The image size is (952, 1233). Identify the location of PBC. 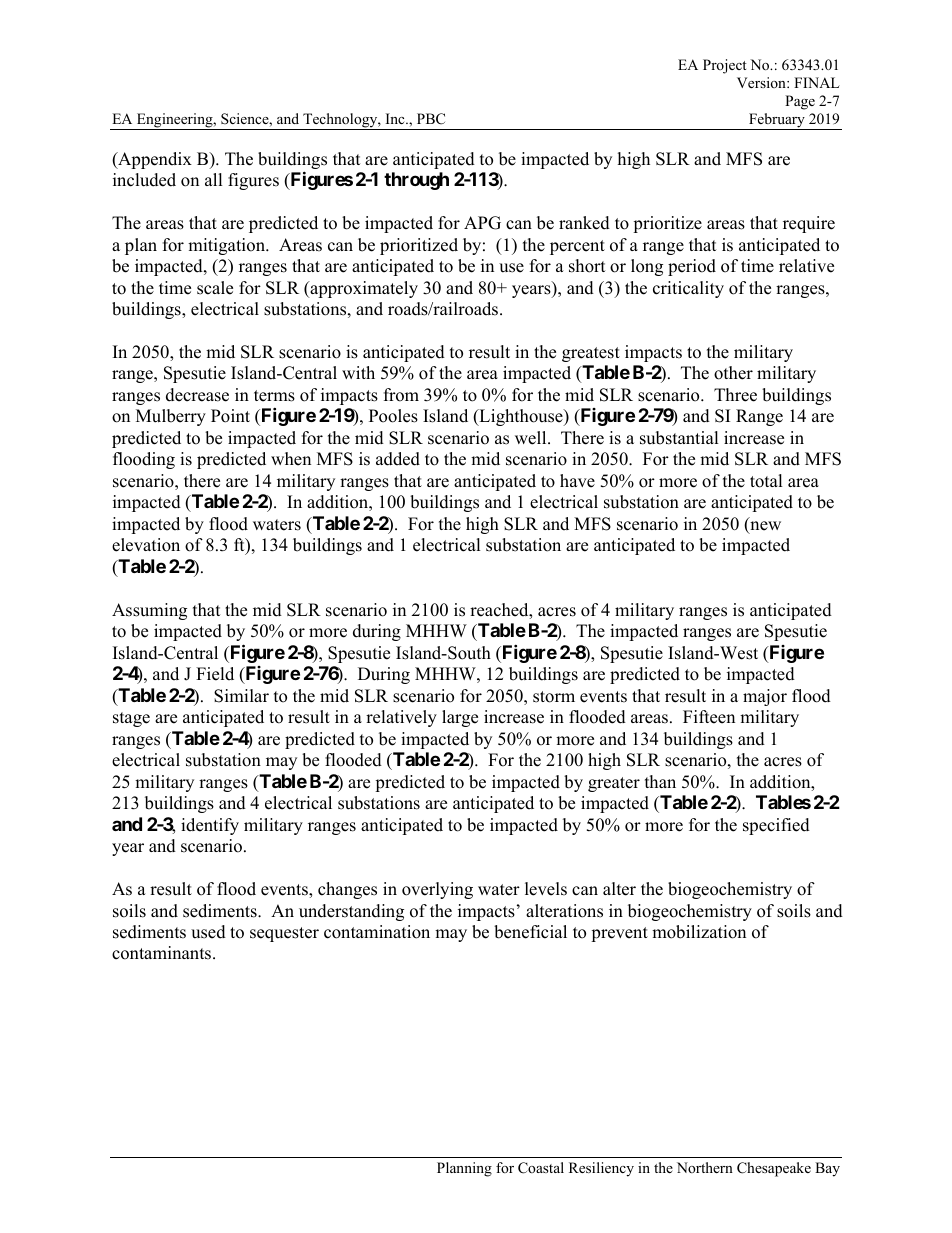
(431, 119).
